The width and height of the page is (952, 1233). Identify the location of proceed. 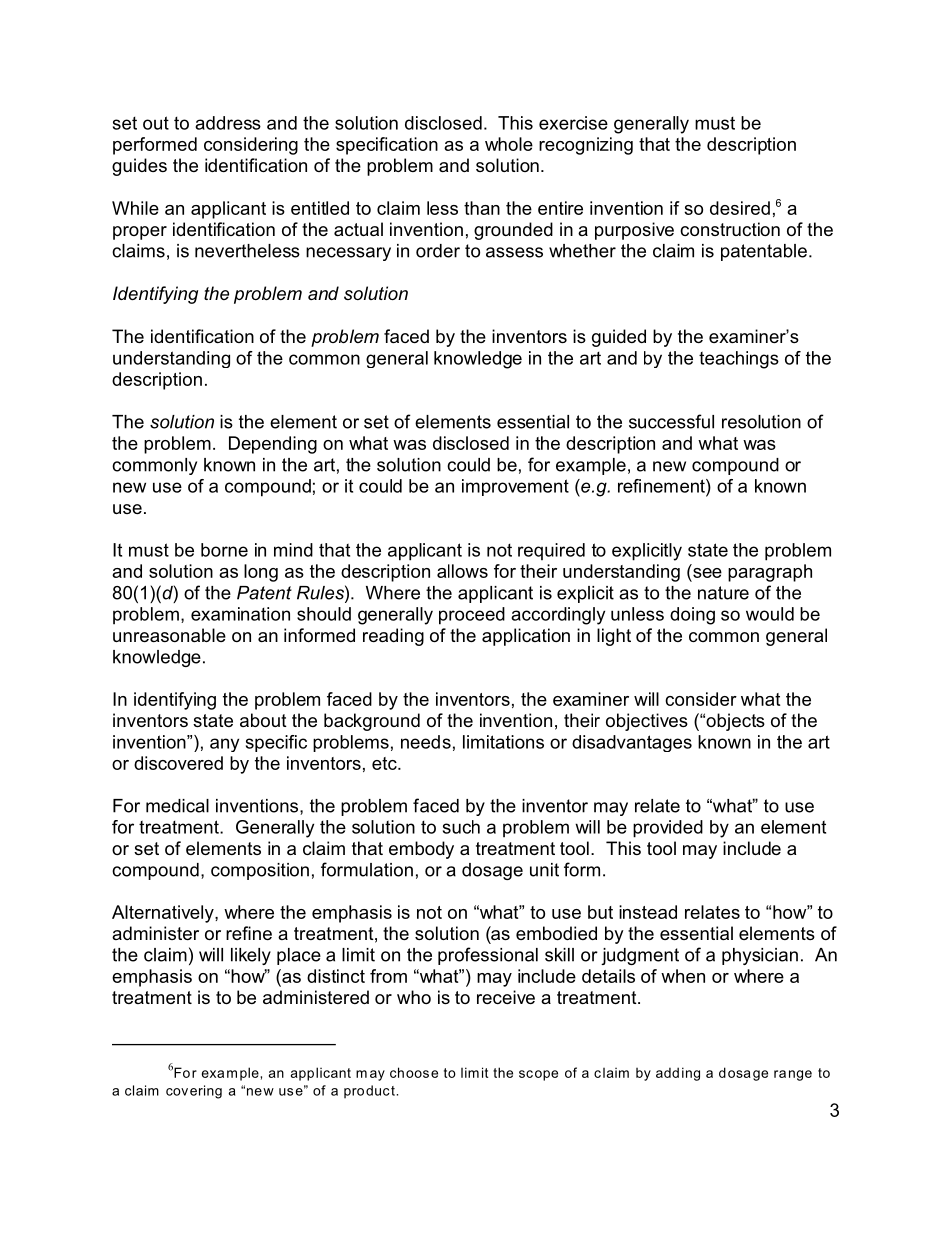
(472, 616).
